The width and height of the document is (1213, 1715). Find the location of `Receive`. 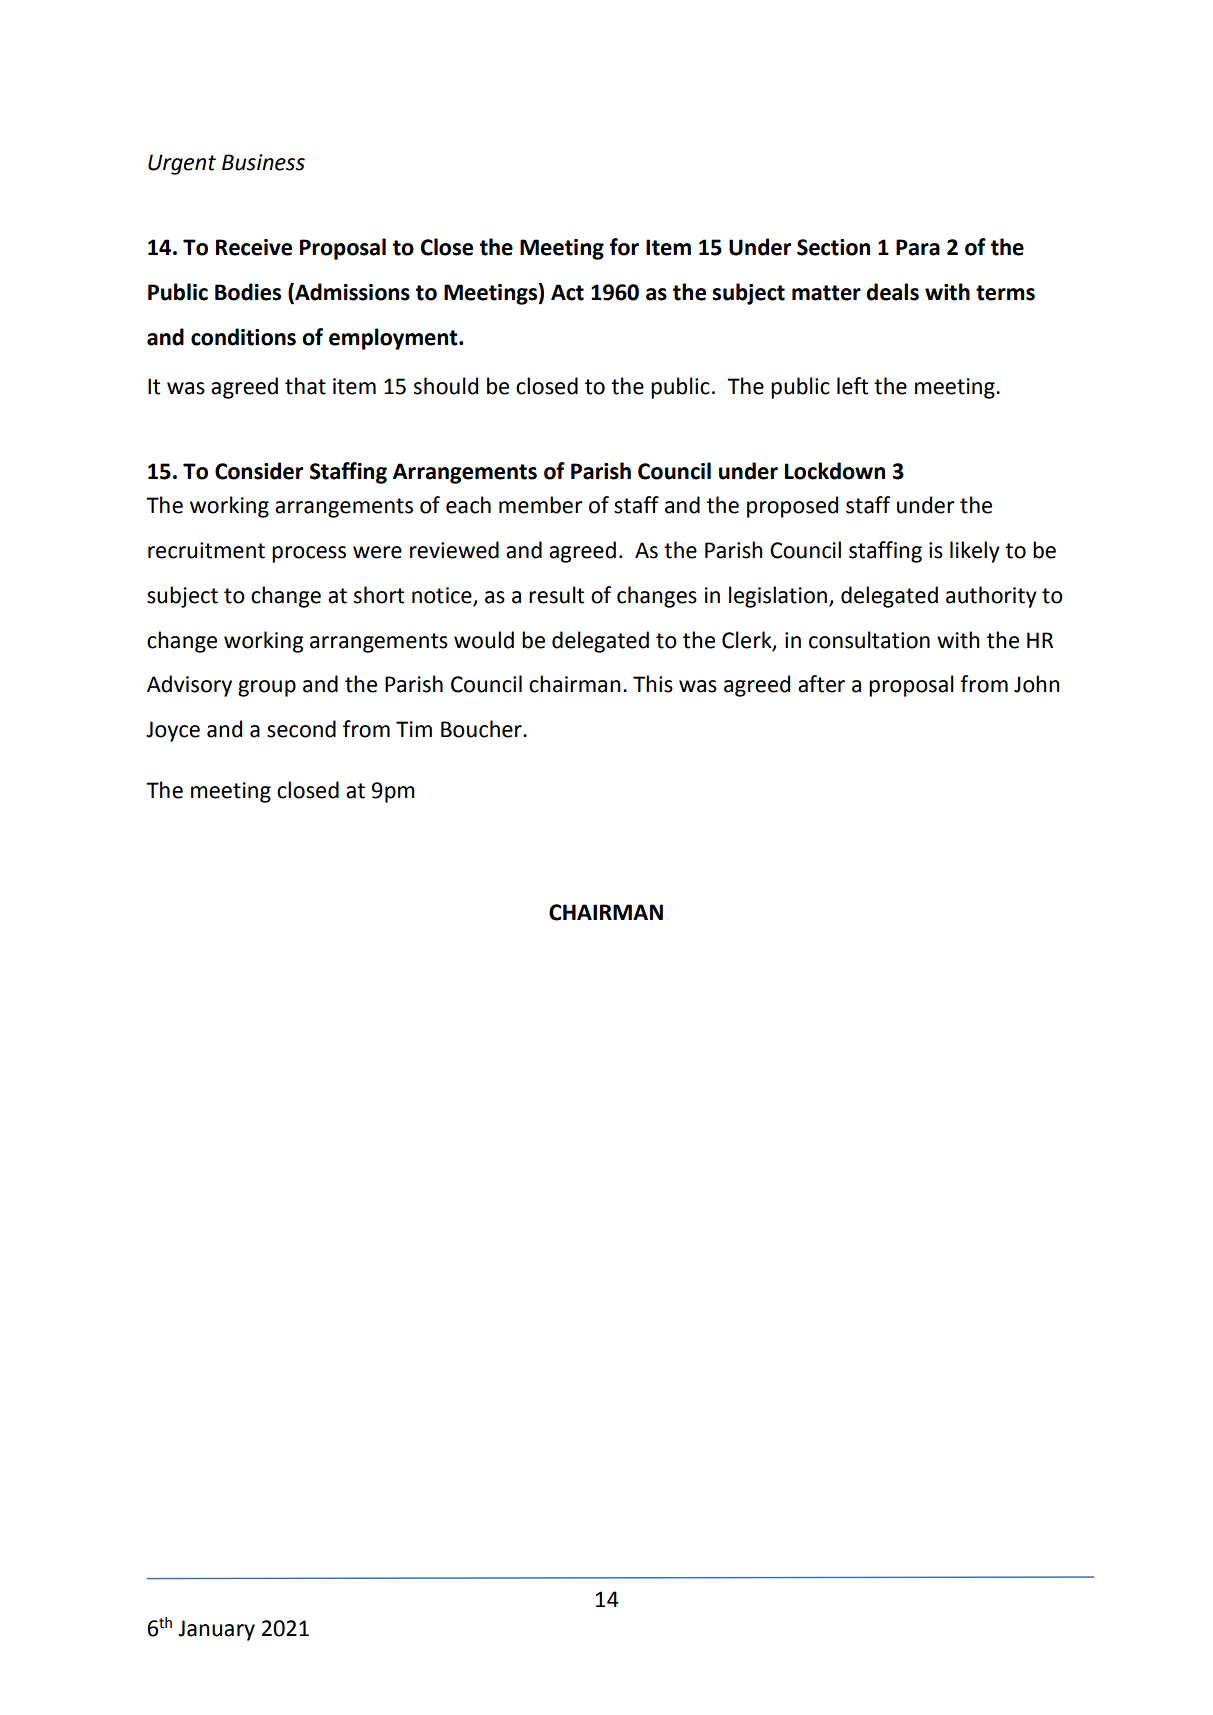

Receive is located at coordinates (254, 247).
